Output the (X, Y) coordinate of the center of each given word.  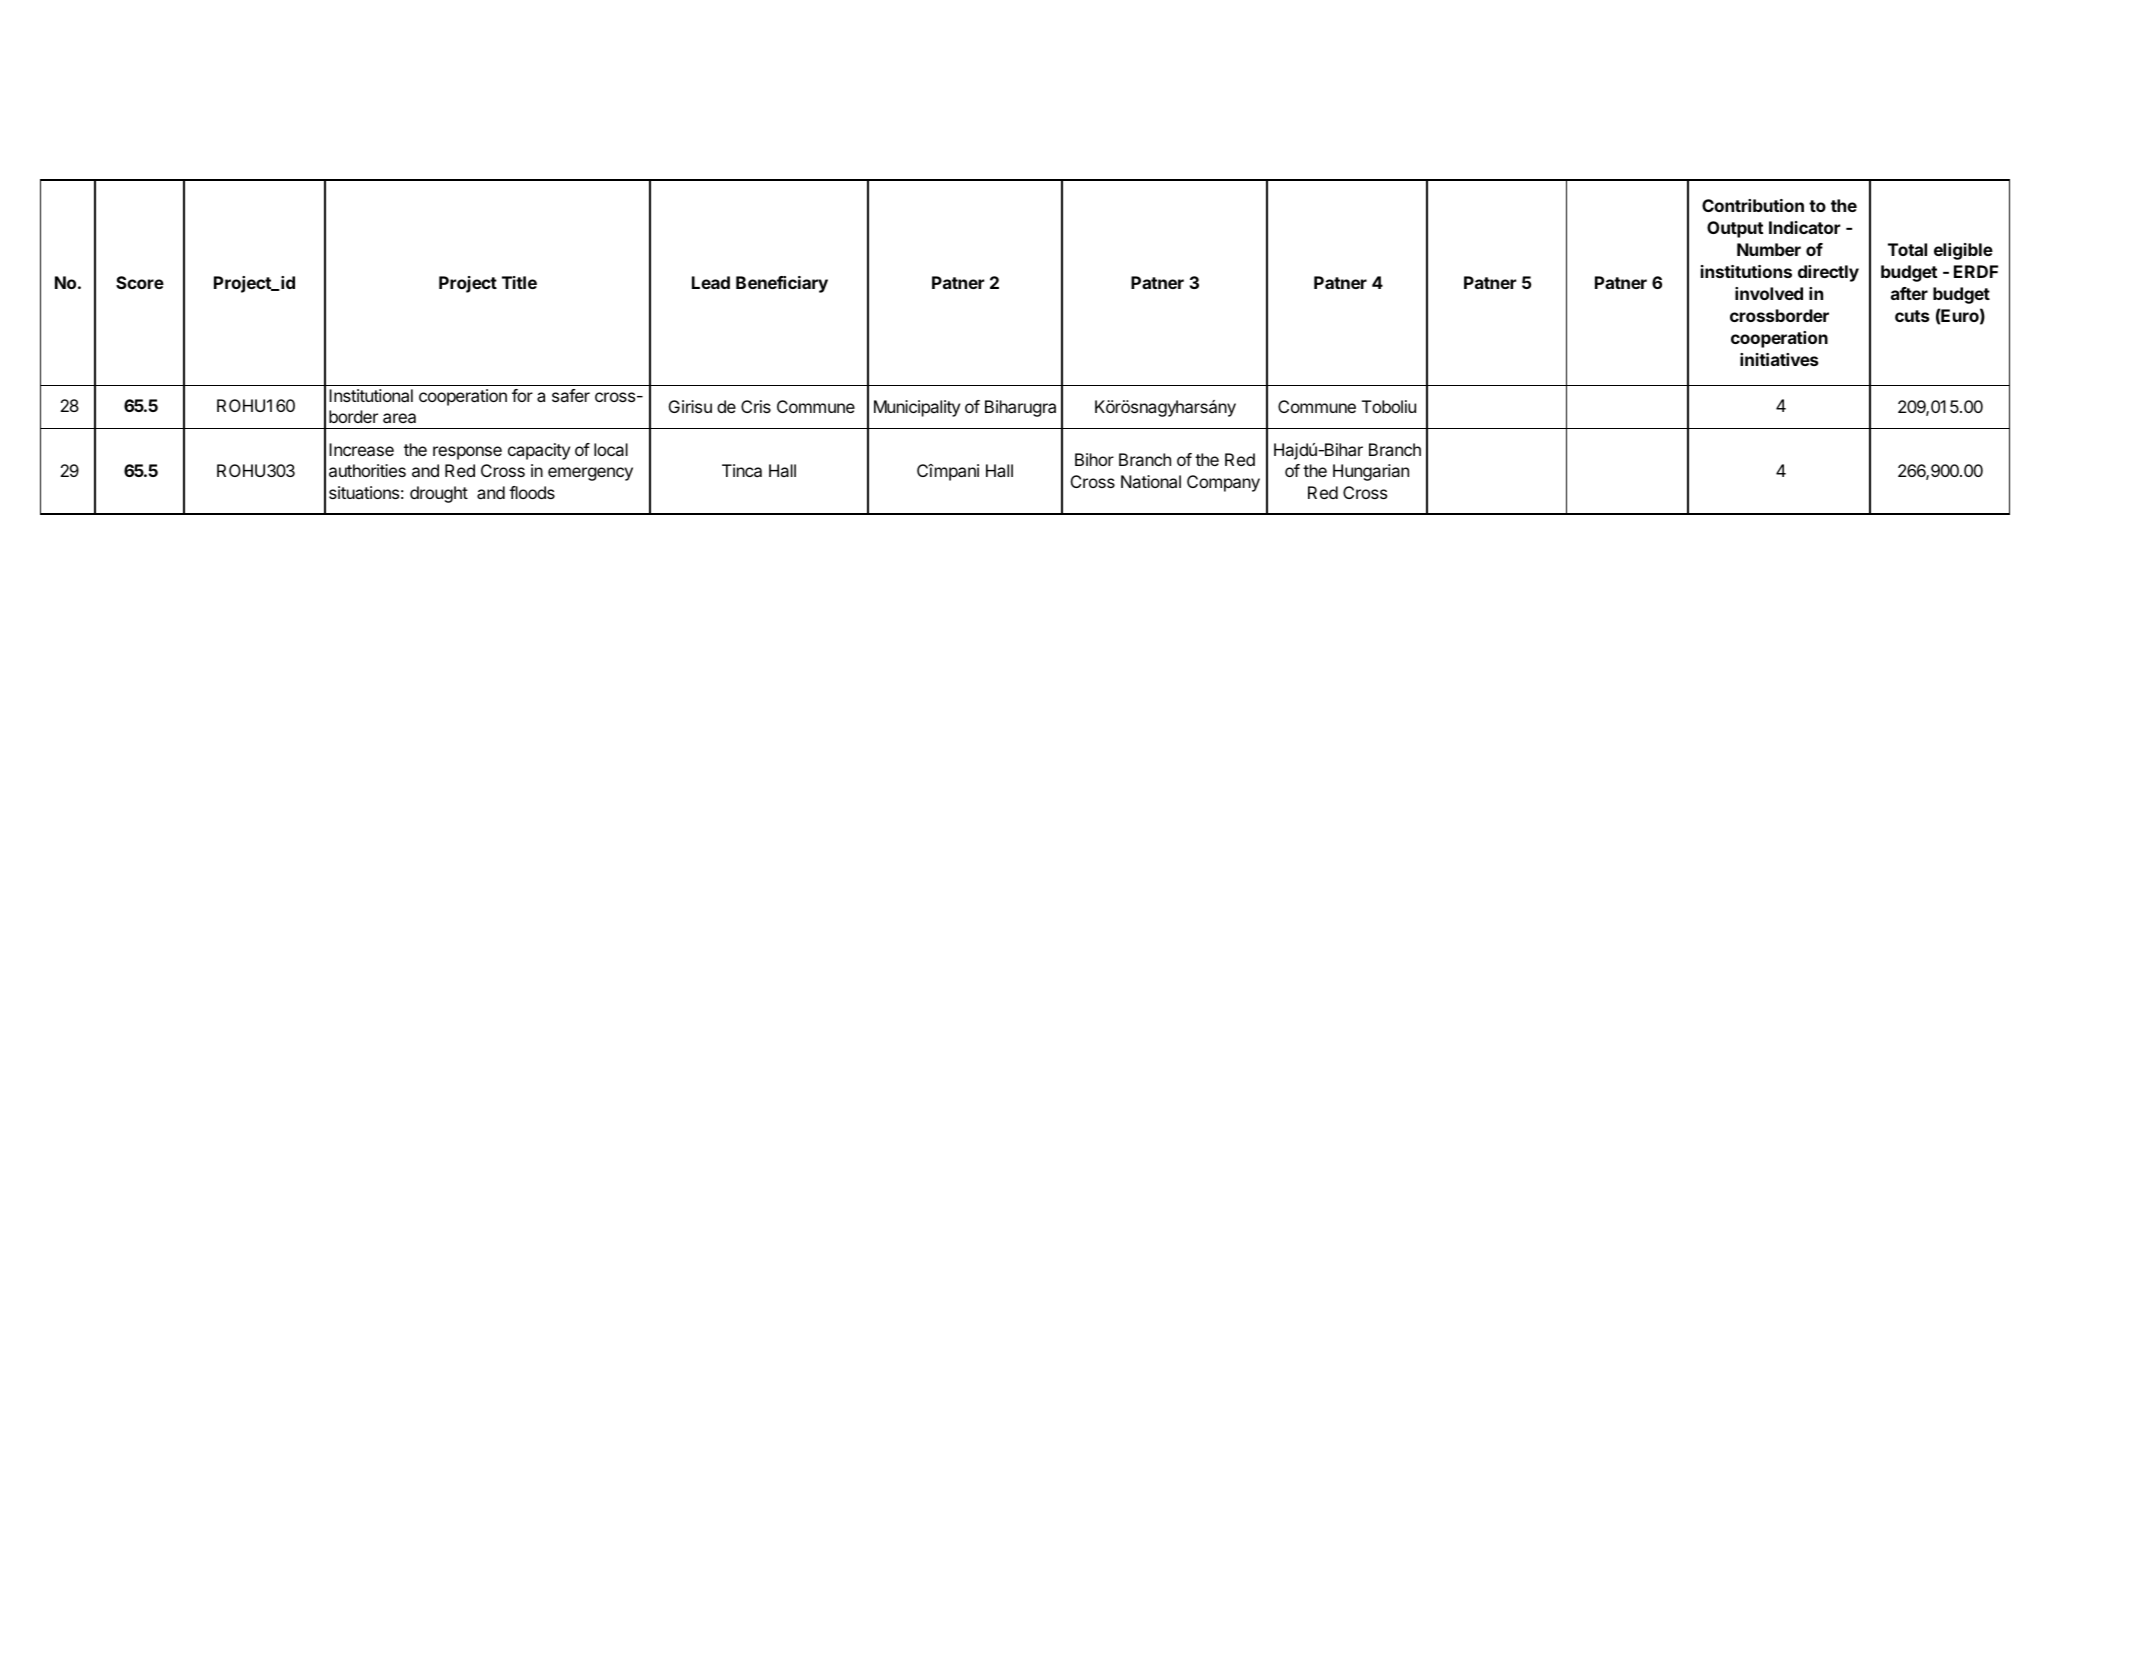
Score (140, 282)
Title (519, 282)
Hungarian (1371, 472)
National (1151, 481)
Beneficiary (782, 284)
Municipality (917, 408)
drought (439, 494)
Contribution (1753, 205)
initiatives (1779, 359)
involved (1769, 293)
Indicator (1805, 227)
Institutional (371, 395)
